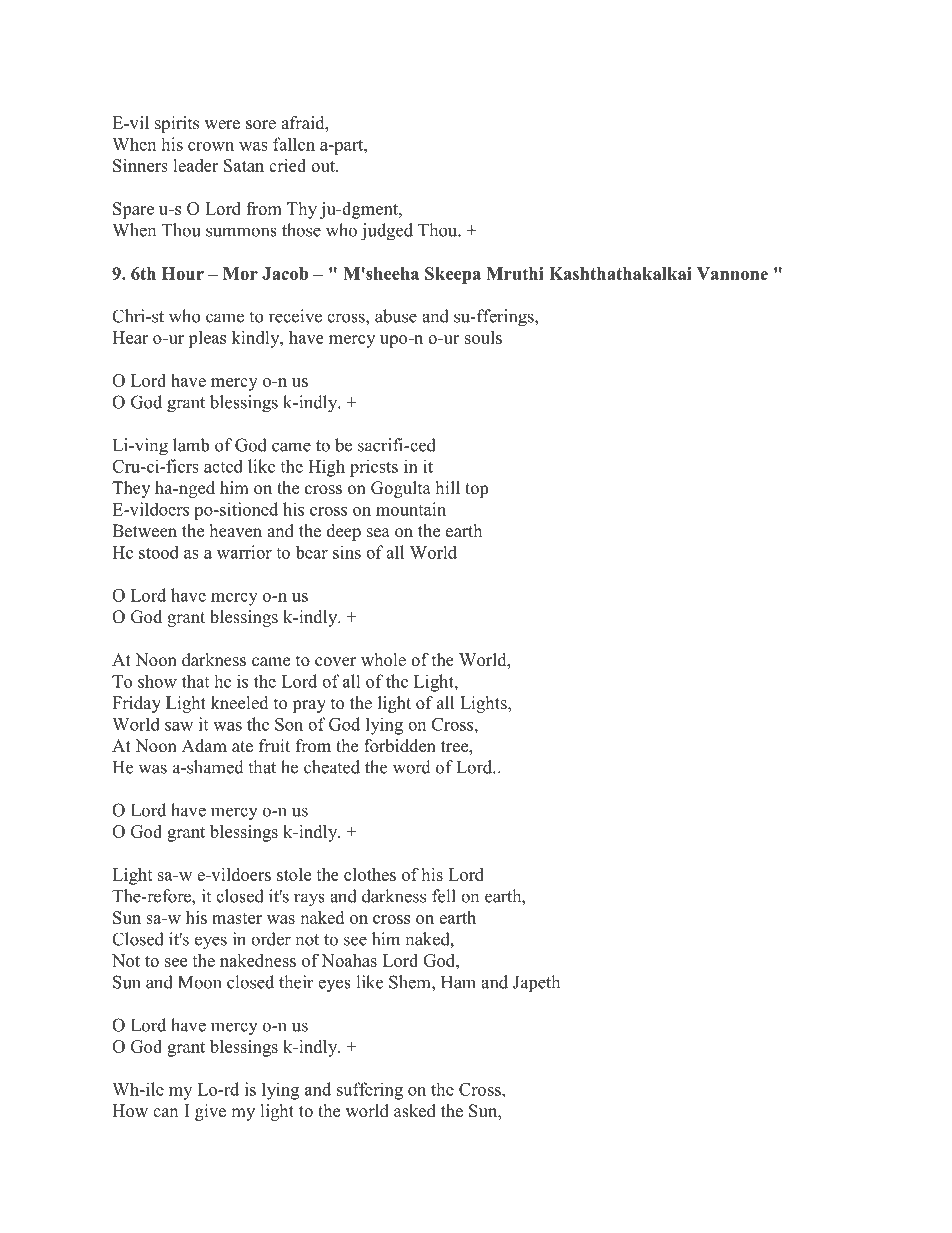  Describe the element at coordinates (415, 1111) in the screenshot. I see `asked` at that location.
